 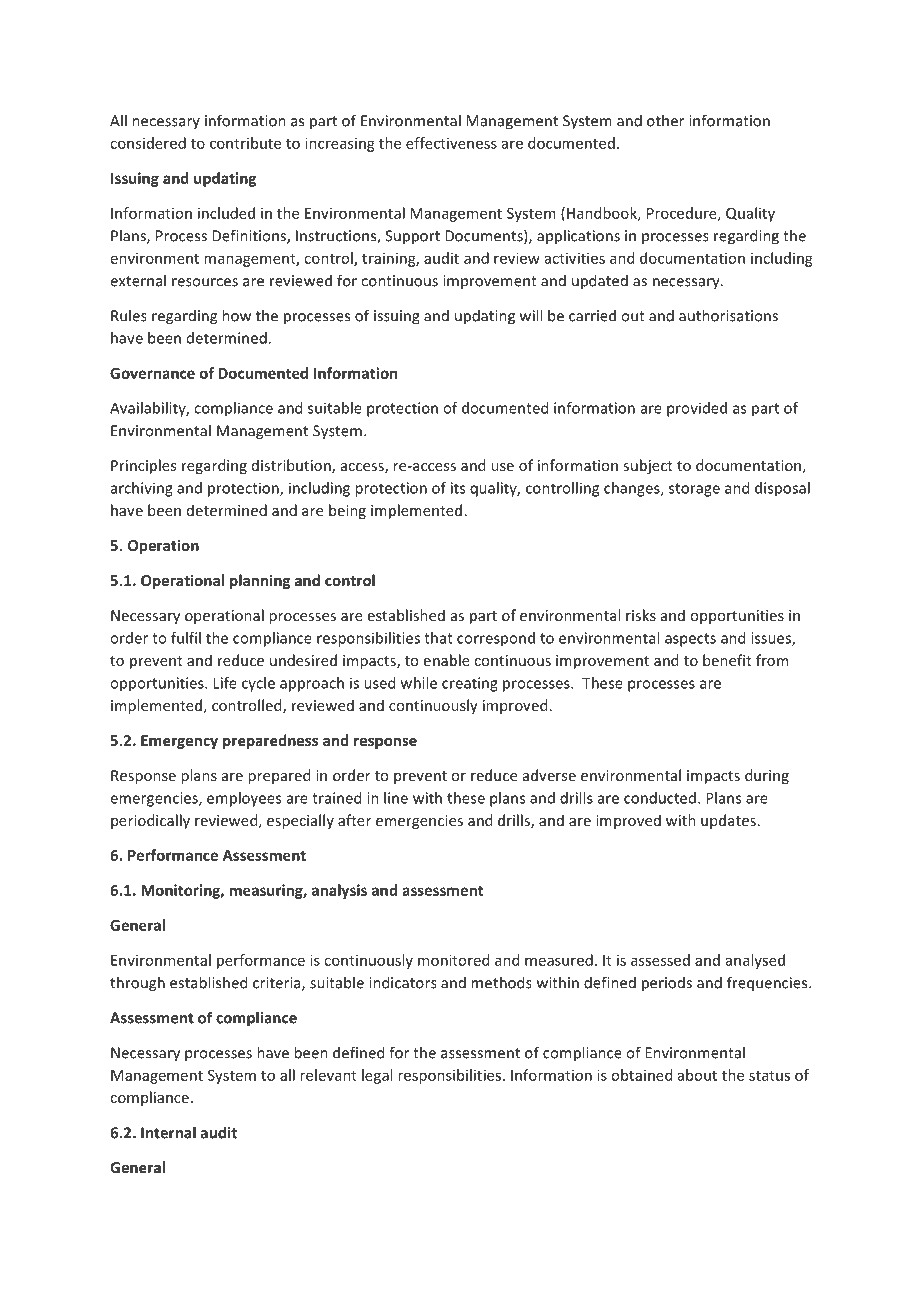 I want to click on other, so click(x=665, y=120).
